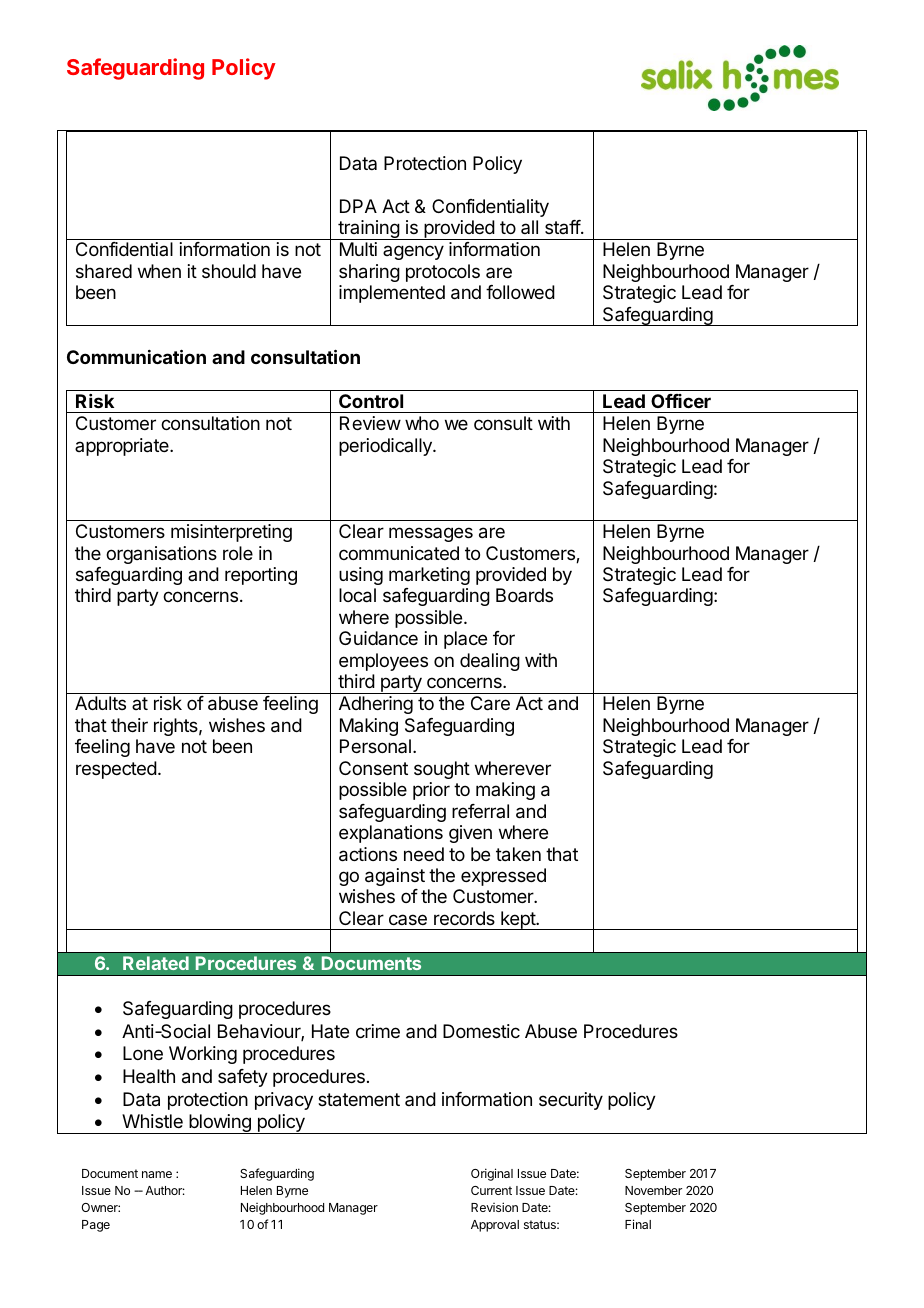 Image resolution: width=924 pixels, height=1308 pixels. I want to click on Related, so click(156, 963).
